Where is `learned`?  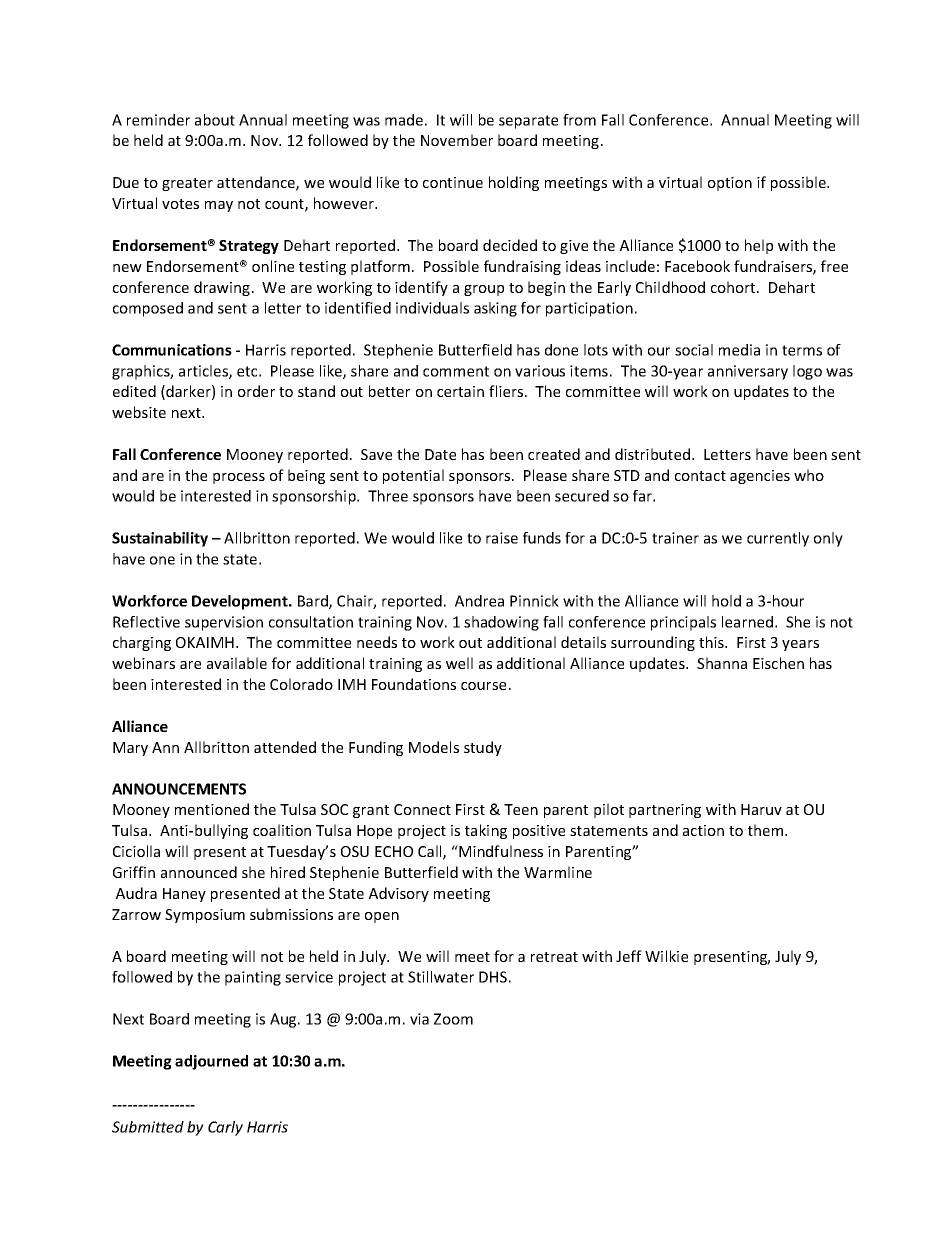 learned is located at coordinates (747, 622).
